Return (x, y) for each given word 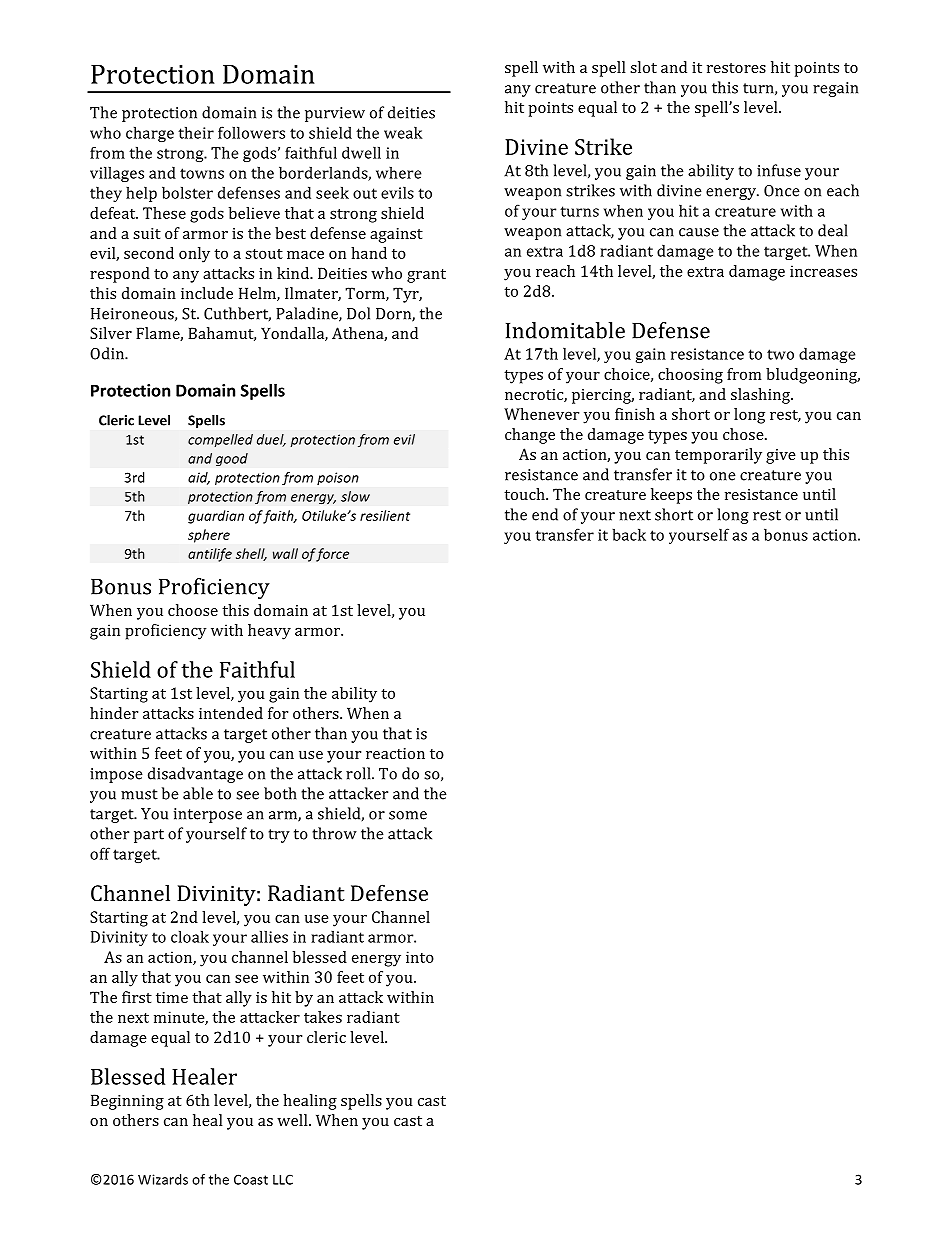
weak (403, 132)
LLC (283, 1179)
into (420, 957)
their (196, 132)
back (629, 534)
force (332, 555)
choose (193, 610)
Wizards (163, 1179)
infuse (779, 170)
